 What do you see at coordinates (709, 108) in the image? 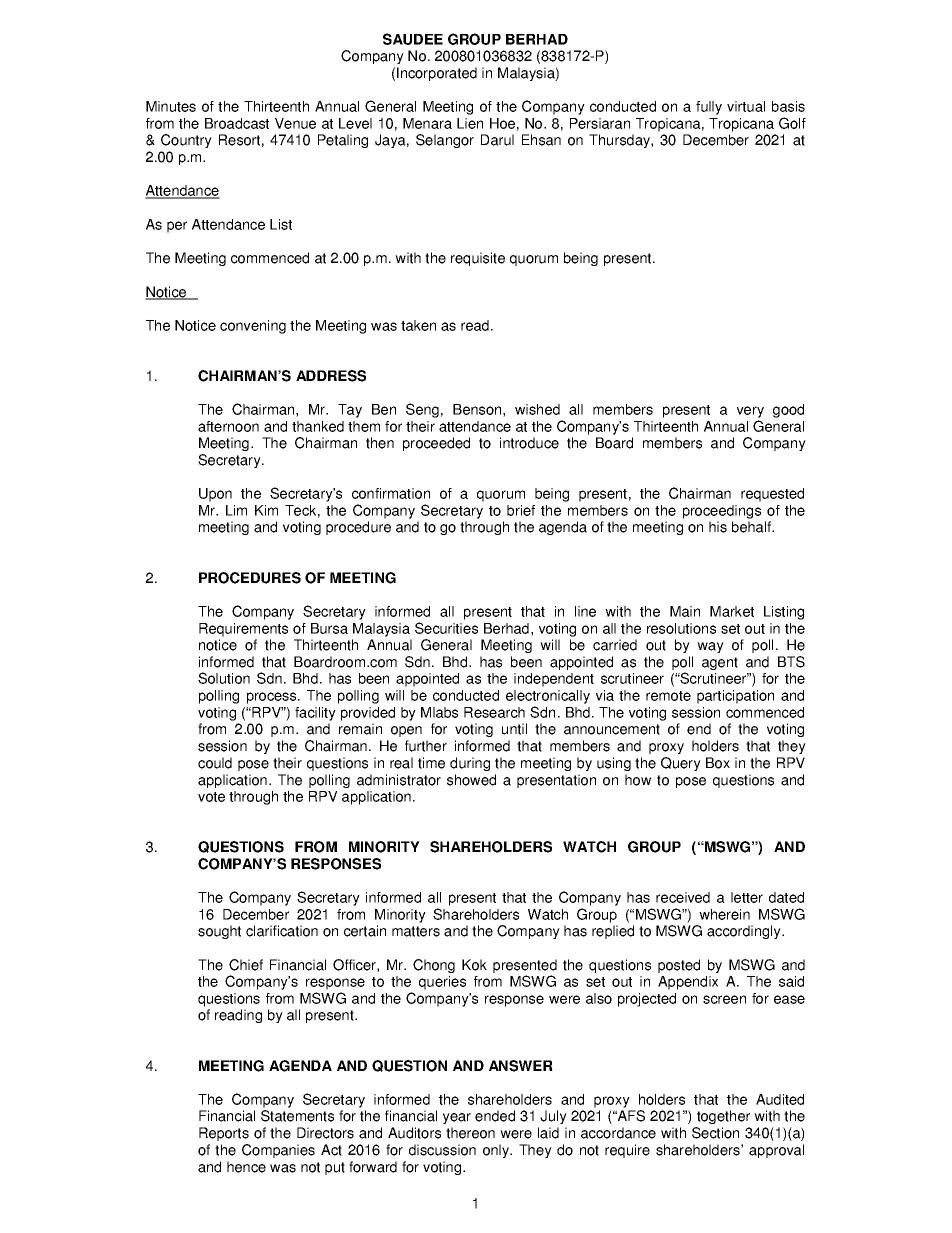
I see `fully` at bounding box center [709, 108].
